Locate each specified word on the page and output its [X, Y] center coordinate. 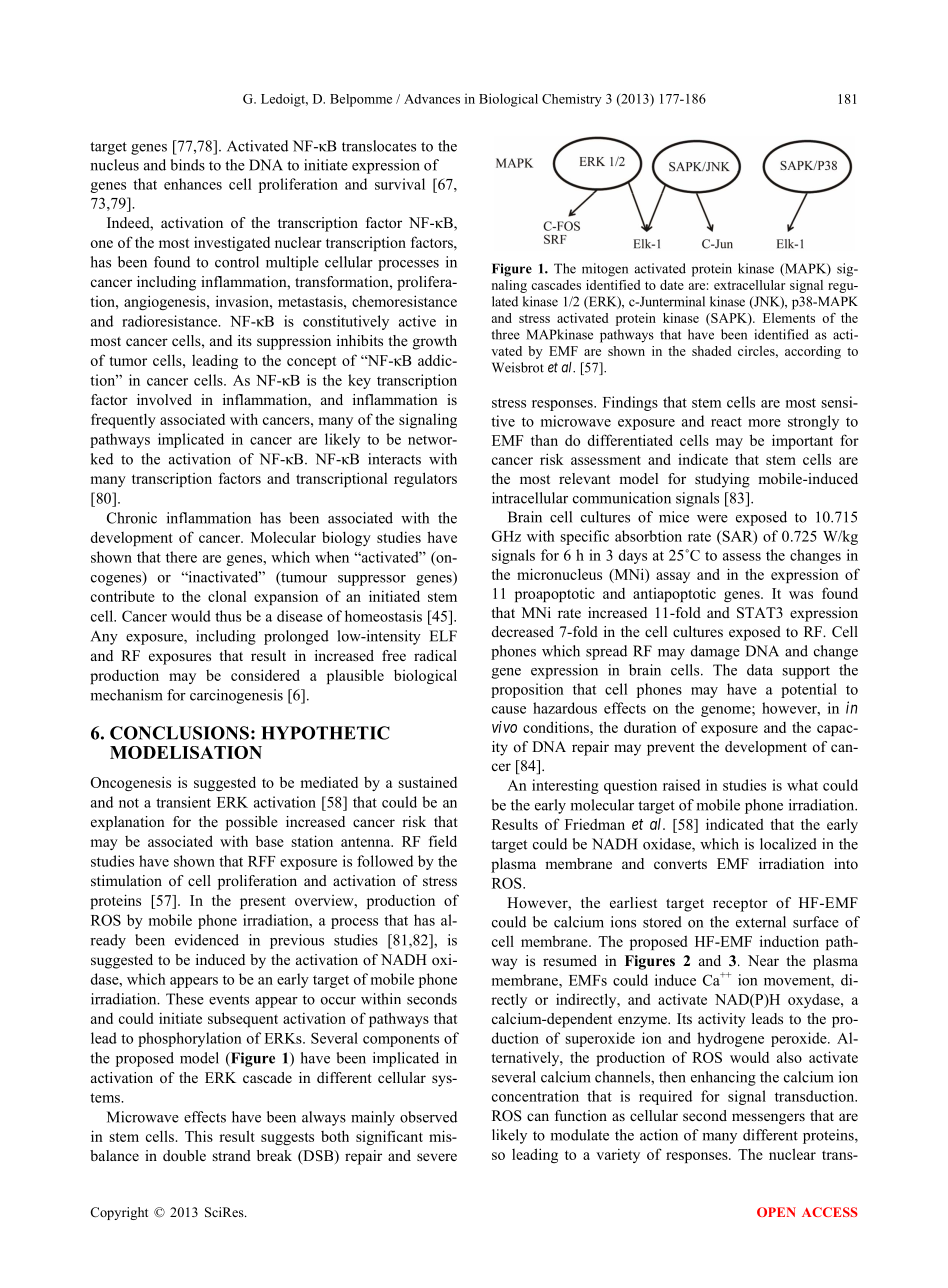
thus [228, 616]
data [760, 670]
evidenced [207, 940]
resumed [570, 960]
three [505, 334]
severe [437, 1157]
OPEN [776, 1212]
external [761, 922]
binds [188, 165]
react [726, 422]
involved [164, 399]
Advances [432, 99]
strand [232, 1155]
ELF [443, 636]
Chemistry [572, 100]
